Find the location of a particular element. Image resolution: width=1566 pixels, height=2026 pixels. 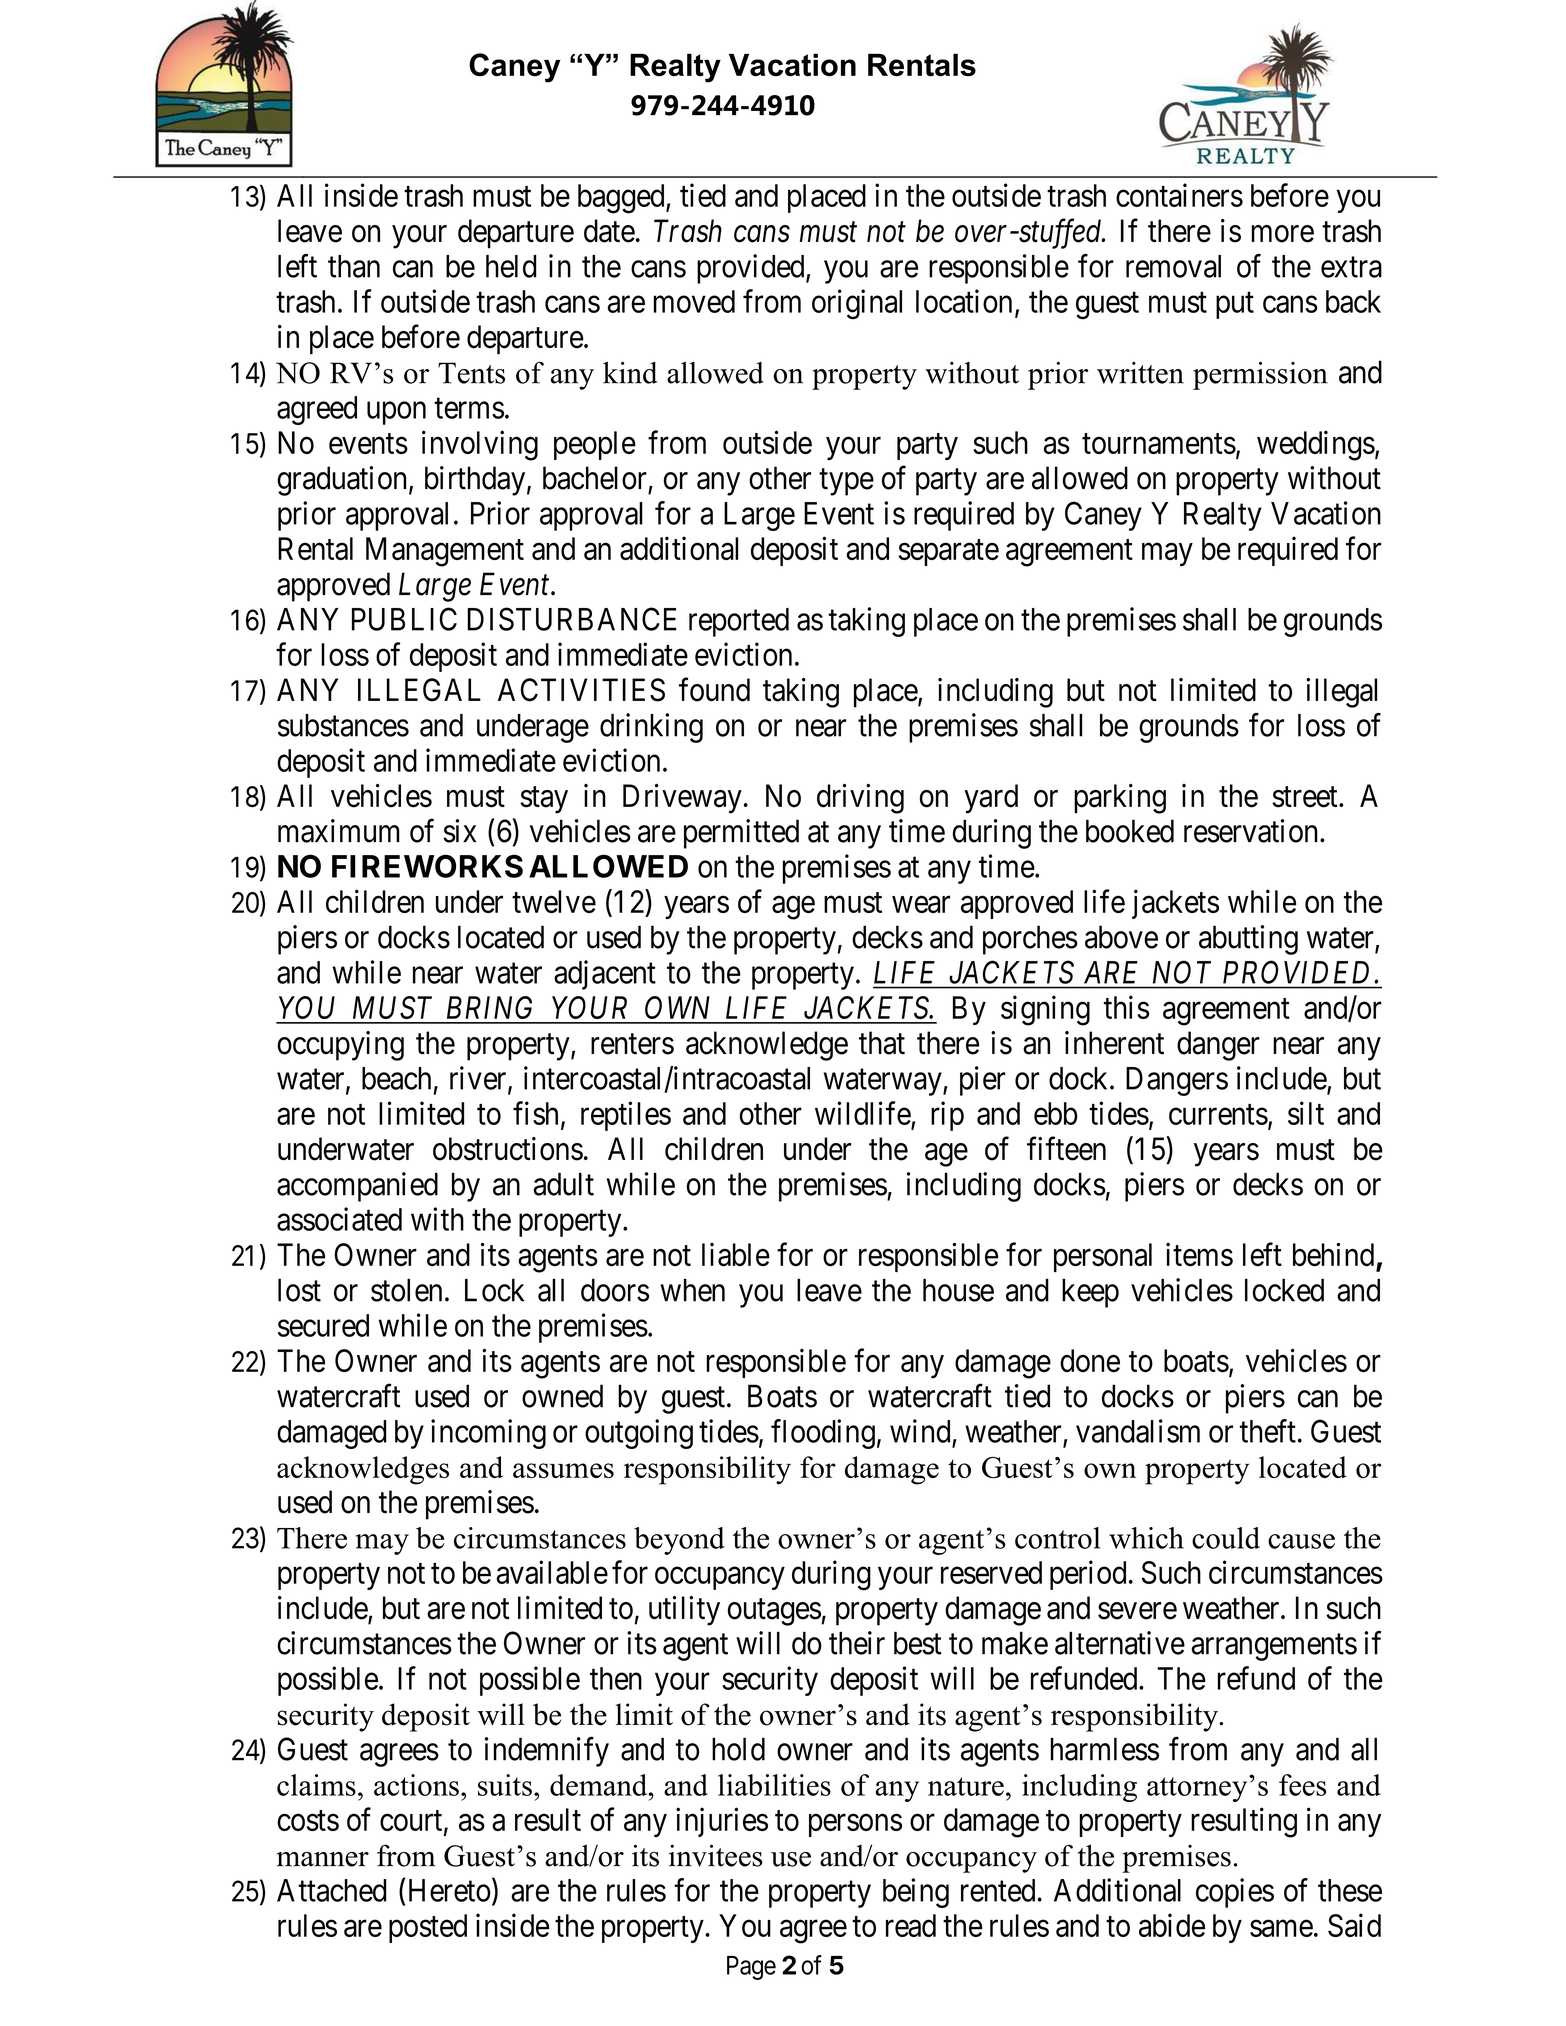

removal is located at coordinates (1173, 266).
